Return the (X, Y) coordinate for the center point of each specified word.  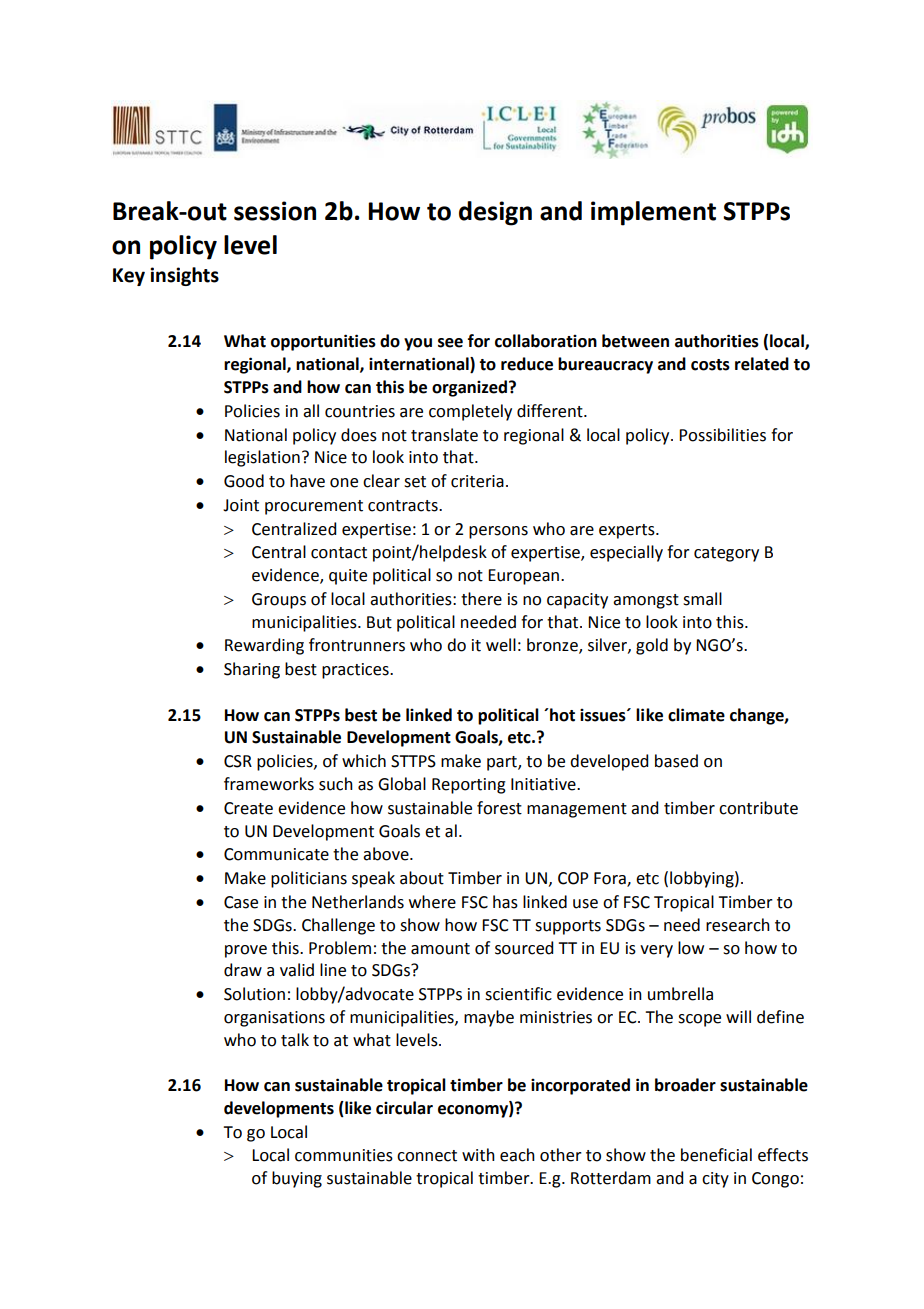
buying (297, 1179)
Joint (241, 505)
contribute (758, 808)
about (422, 878)
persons (498, 532)
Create (248, 808)
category (726, 554)
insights (184, 276)
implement (653, 213)
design (495, 213)
